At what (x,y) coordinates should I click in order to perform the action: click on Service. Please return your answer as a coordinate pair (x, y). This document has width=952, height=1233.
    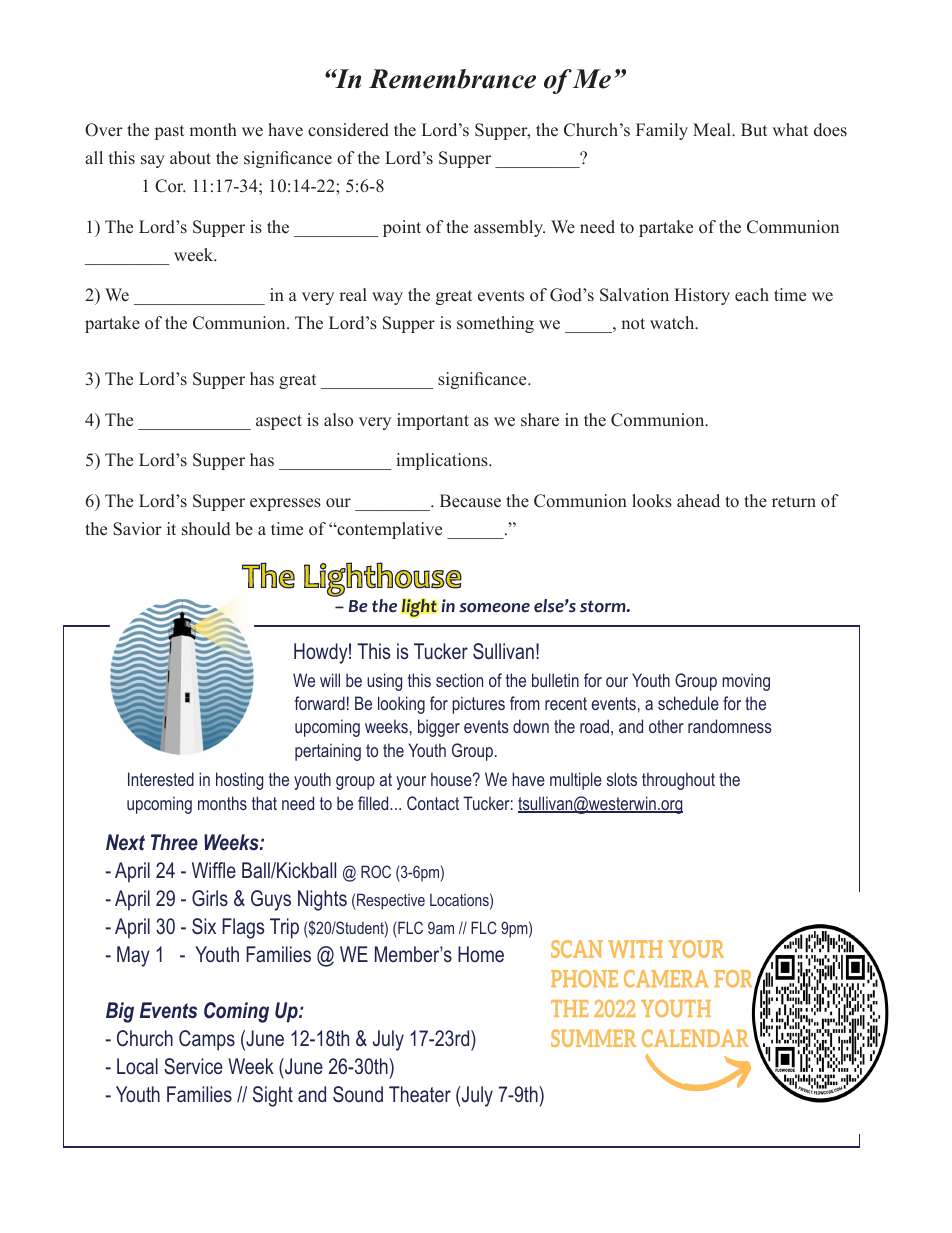
    Looking at the image, I should click on (193, 1066).
